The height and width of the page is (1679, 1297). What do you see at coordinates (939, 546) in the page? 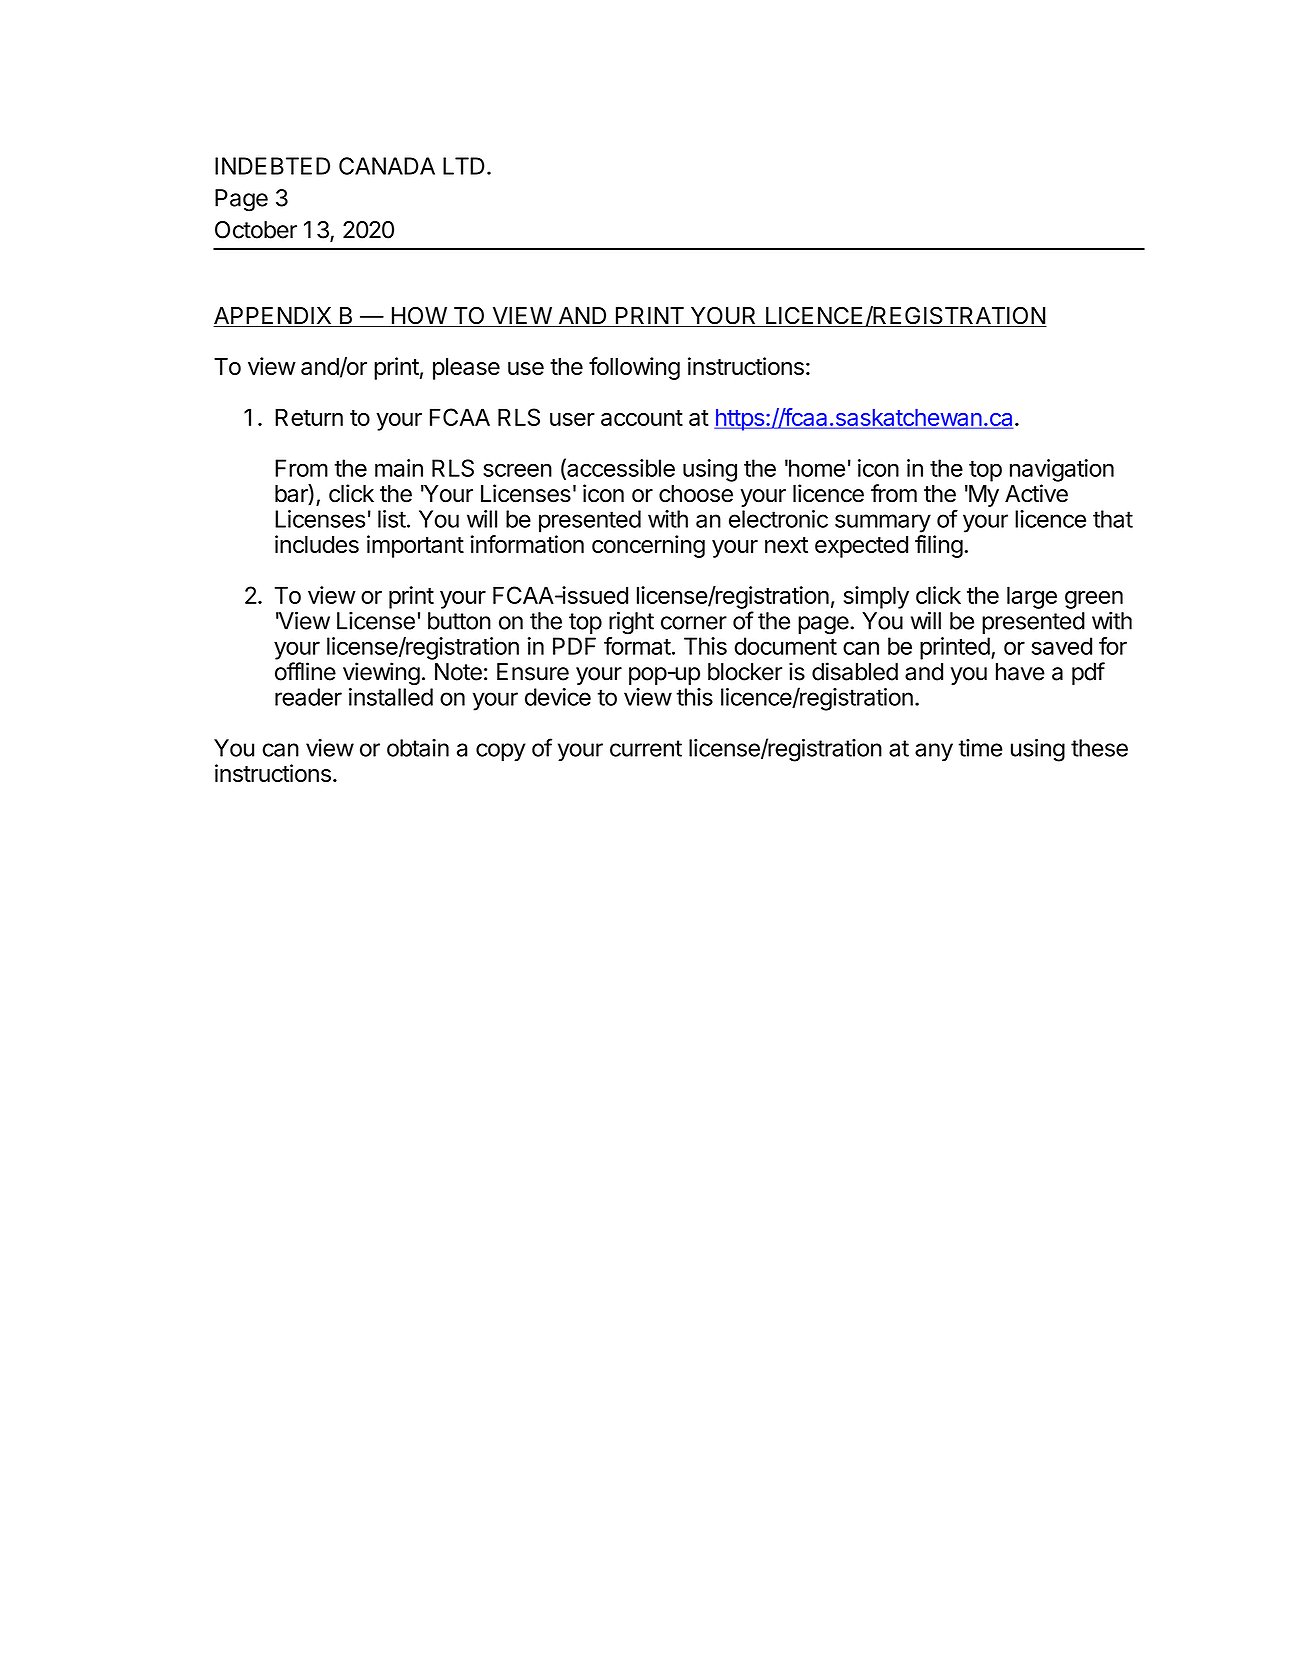
I see `filing` at bounding box center [939, 546].
